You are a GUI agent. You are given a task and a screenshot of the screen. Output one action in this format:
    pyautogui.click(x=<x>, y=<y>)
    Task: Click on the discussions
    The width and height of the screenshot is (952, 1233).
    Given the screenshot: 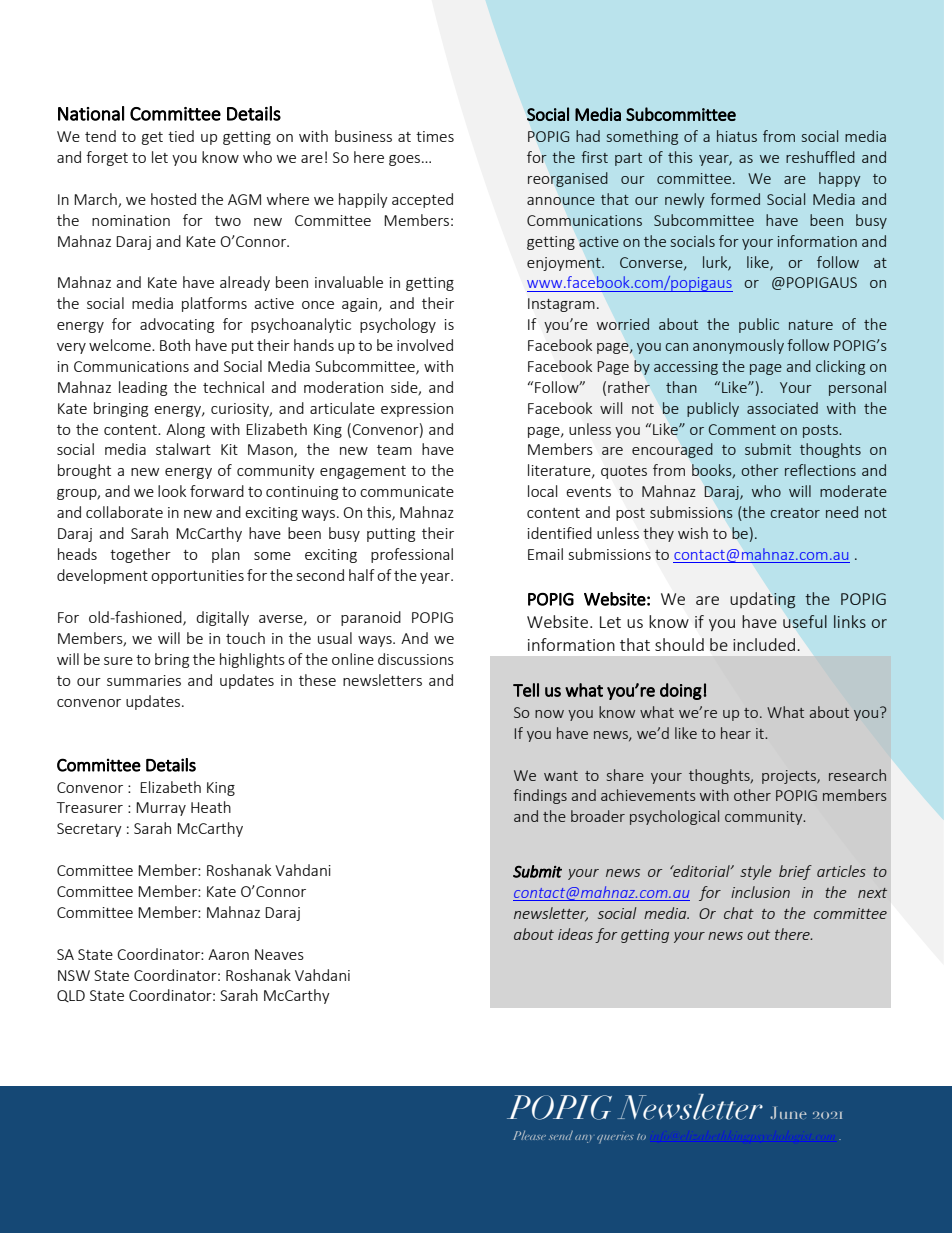 What is the action you would take?
    pyautogui.click(x=416, y=659)
